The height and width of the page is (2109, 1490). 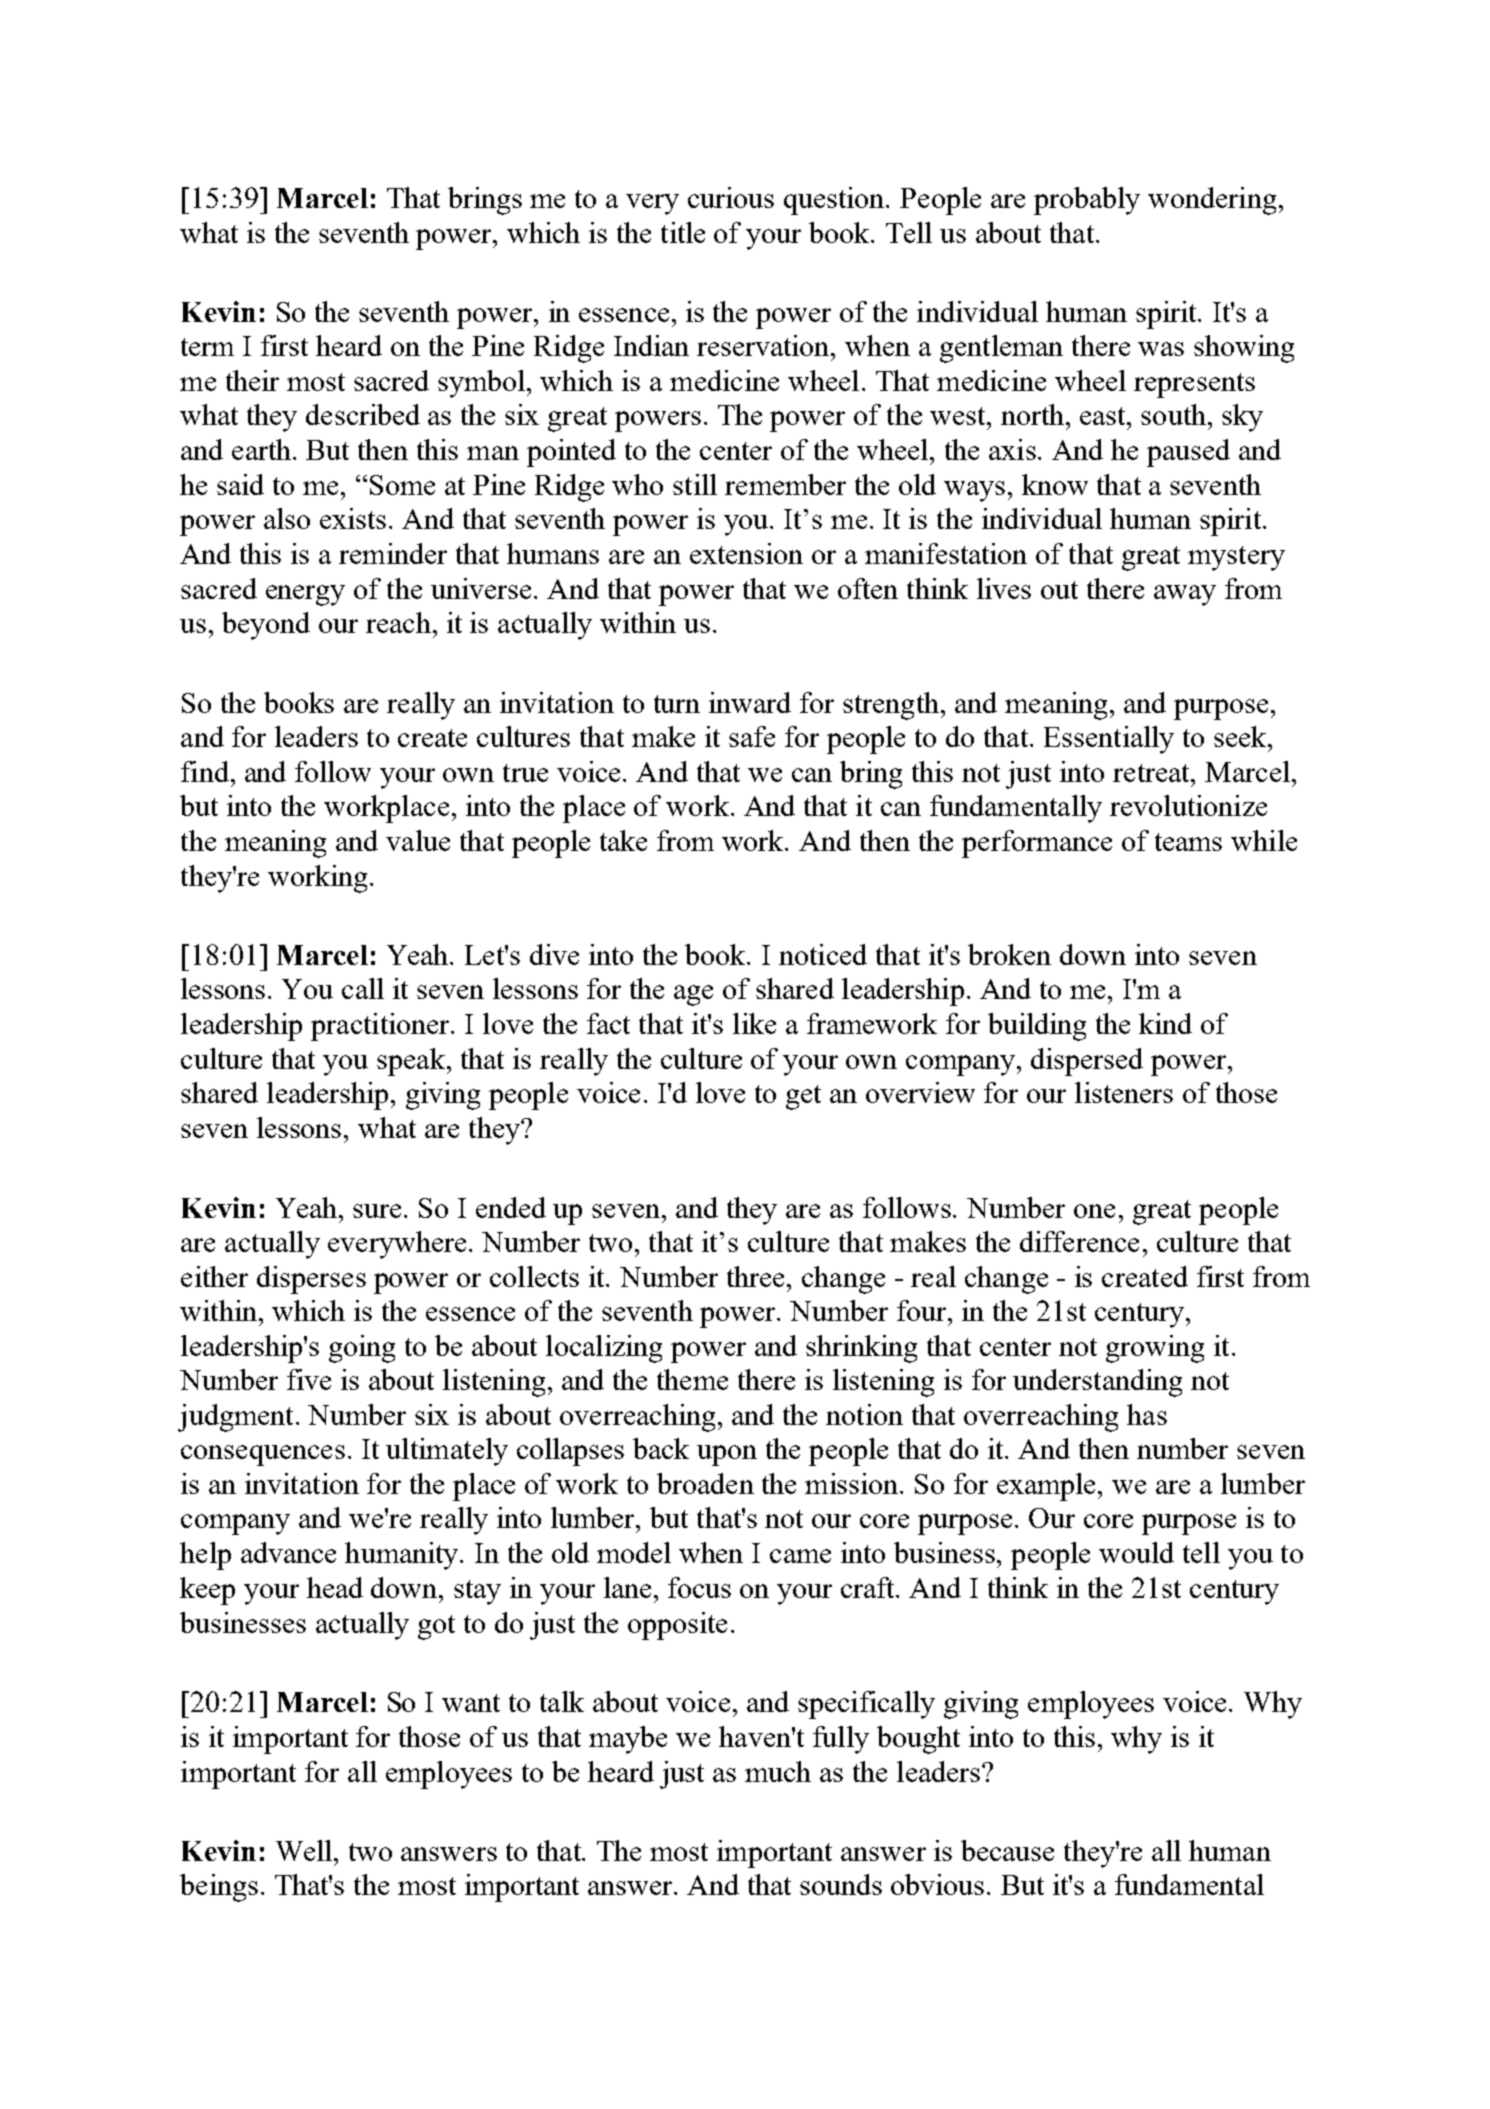 What do you see at coordinates (288, 1552) in the page?
I see `advance` at bounding box center [288, 1552].
